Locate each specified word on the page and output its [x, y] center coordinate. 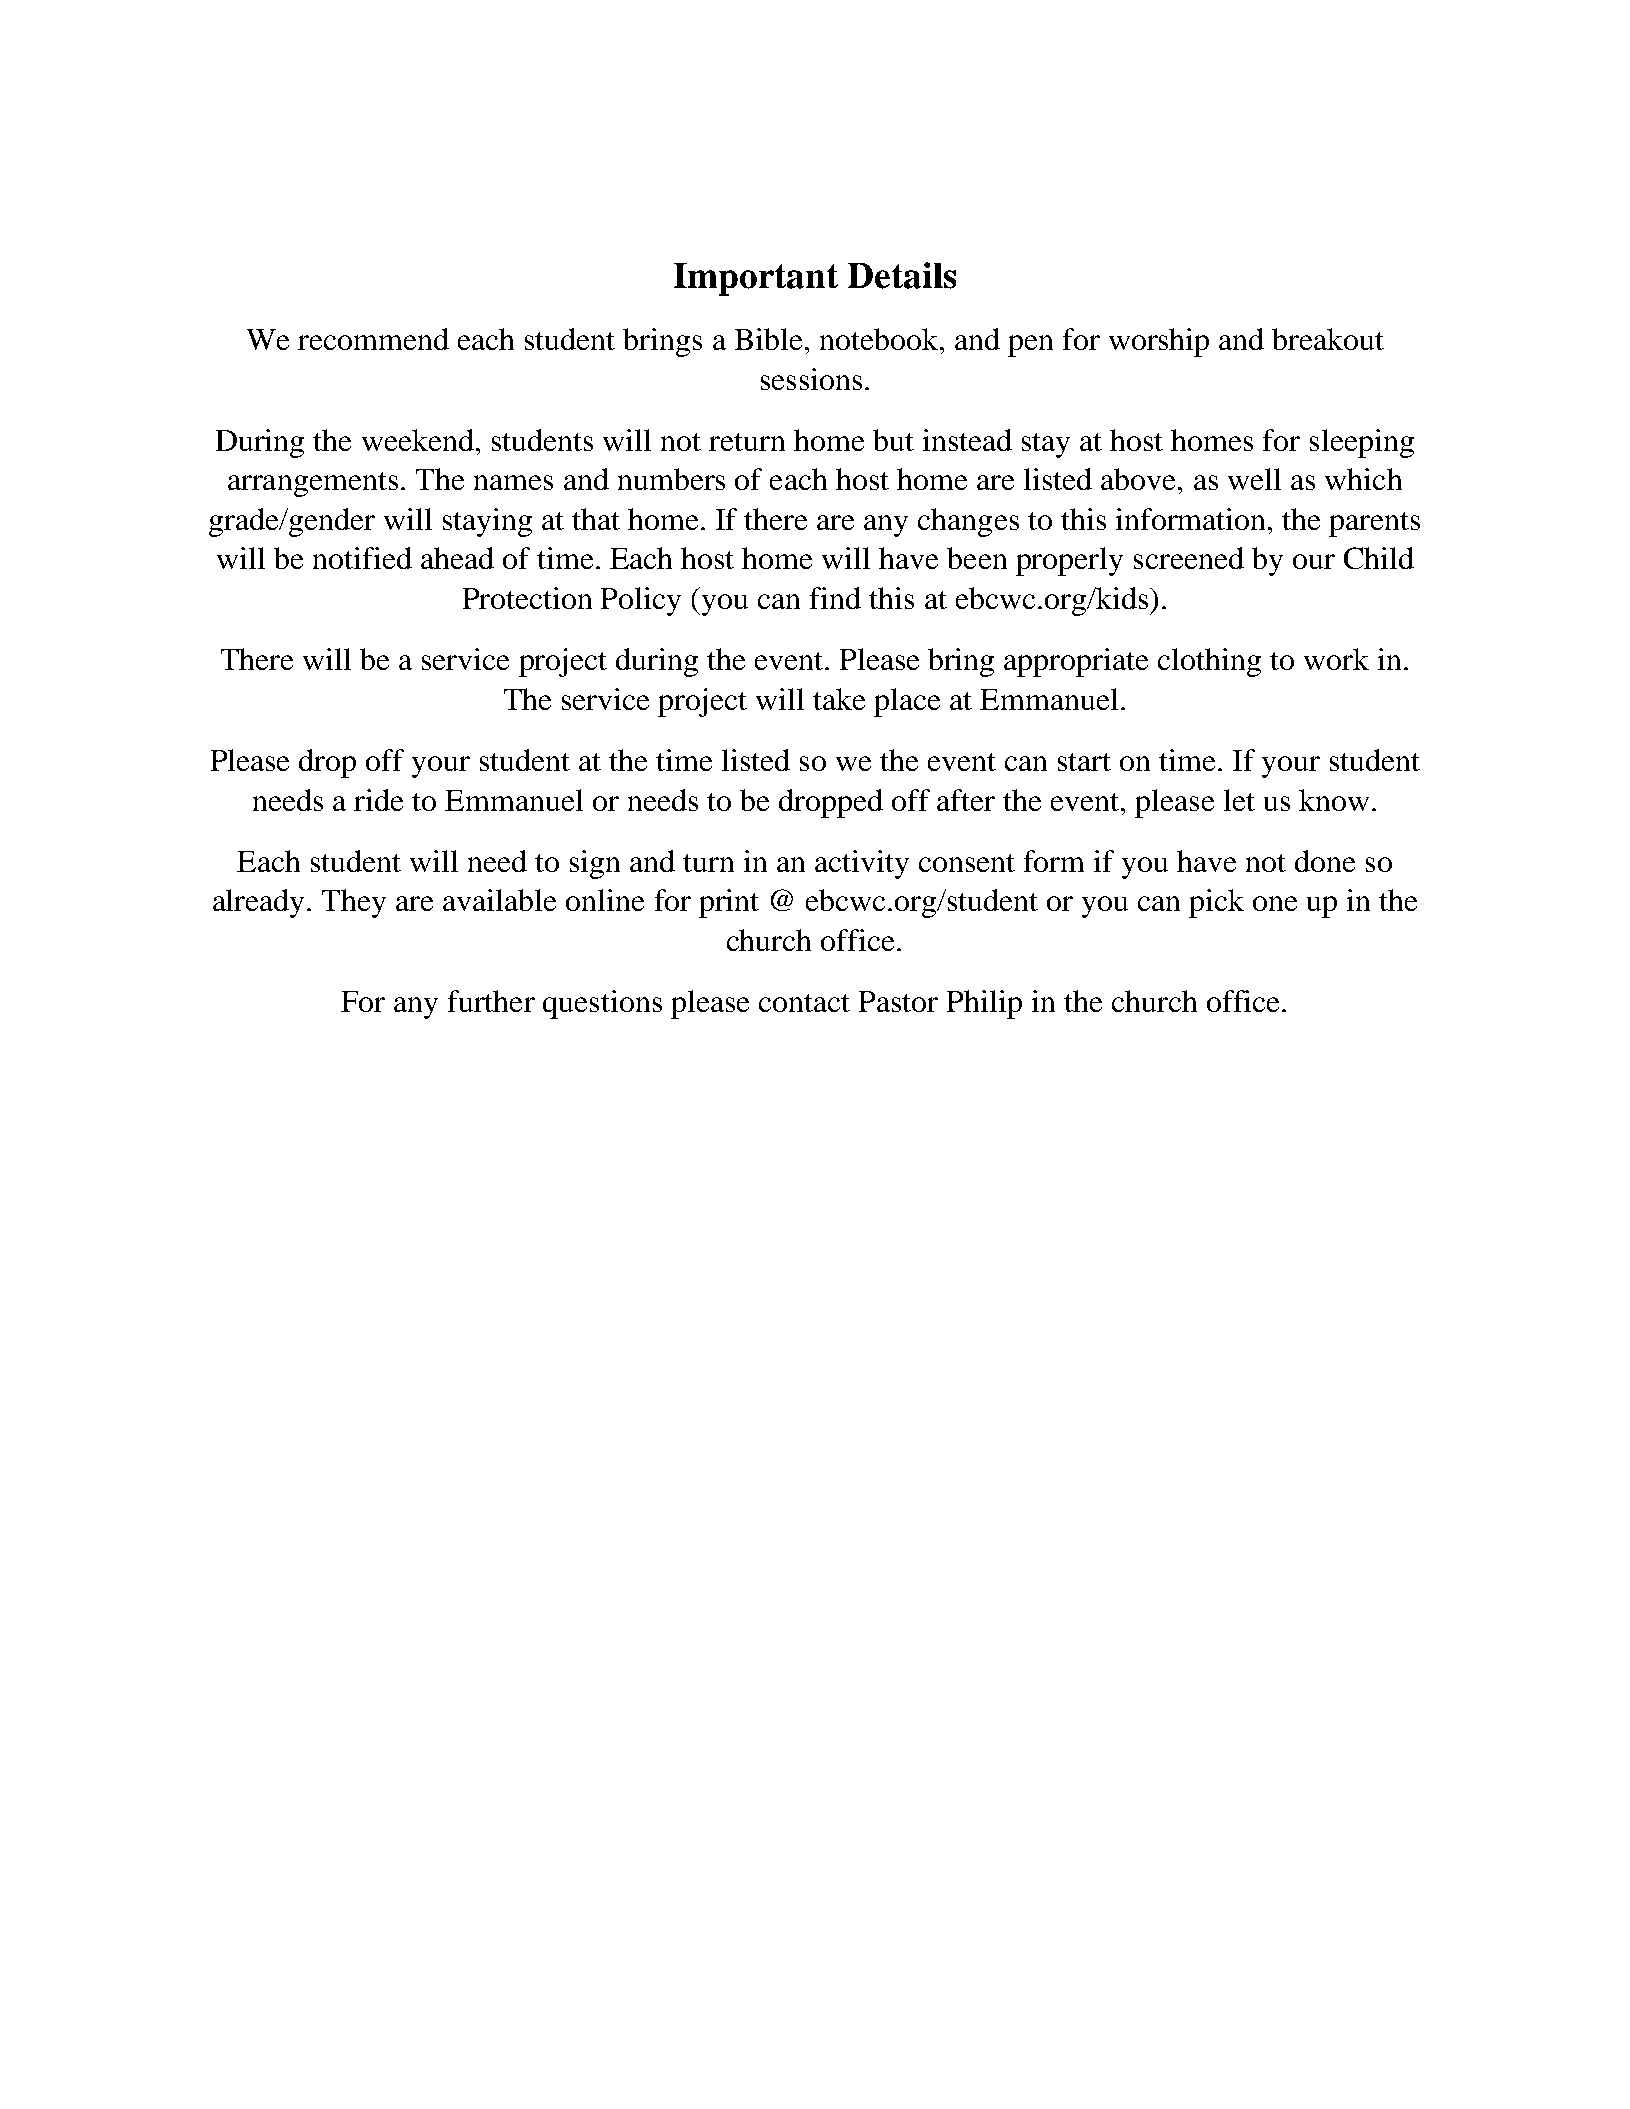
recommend [373, 339]
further [491, 1001]
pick [1216, 903]
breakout [1328, 339]
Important [756, 279]
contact [804, 1003]
